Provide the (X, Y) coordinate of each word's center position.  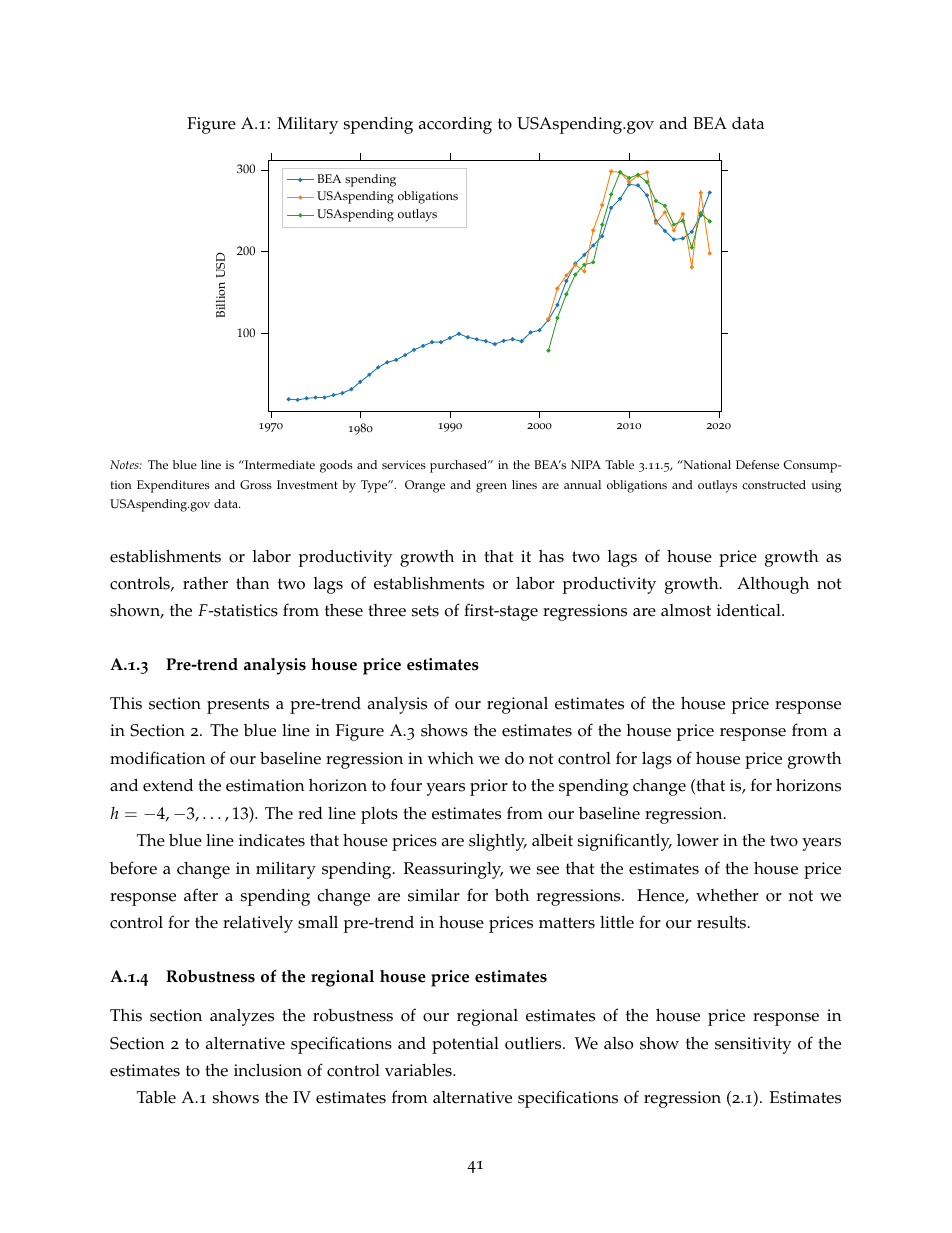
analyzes (242, 1017)
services (404, 465)
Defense (757, 465)
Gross (256, 485)
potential (465, 1045)
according (455, 125)
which (451, 758)
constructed (774, 485)
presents (238, 706)
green (491, 488)
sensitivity (753, 1045)
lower (698, 840)
